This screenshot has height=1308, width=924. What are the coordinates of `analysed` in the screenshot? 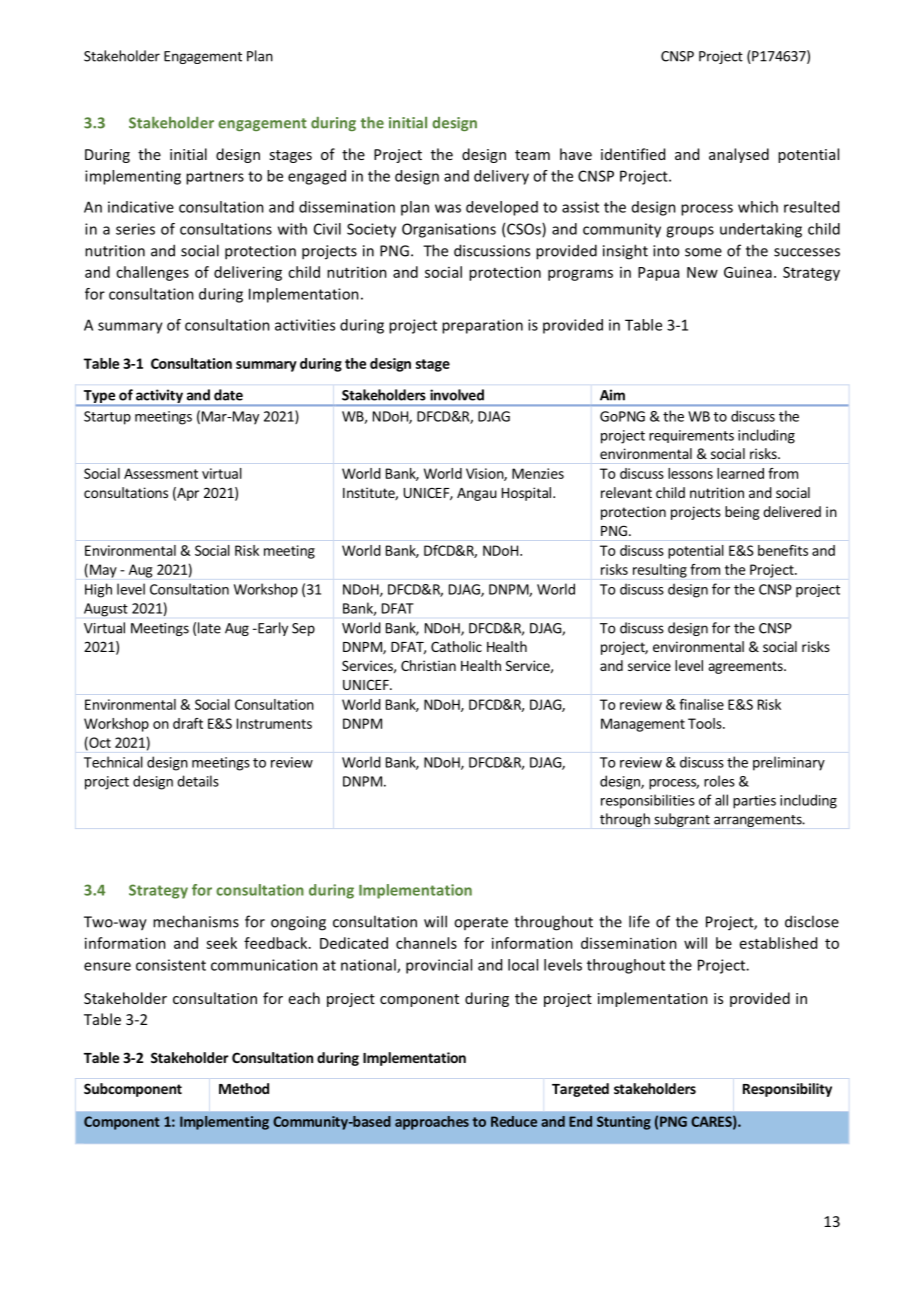 It's located at (739, 155).
